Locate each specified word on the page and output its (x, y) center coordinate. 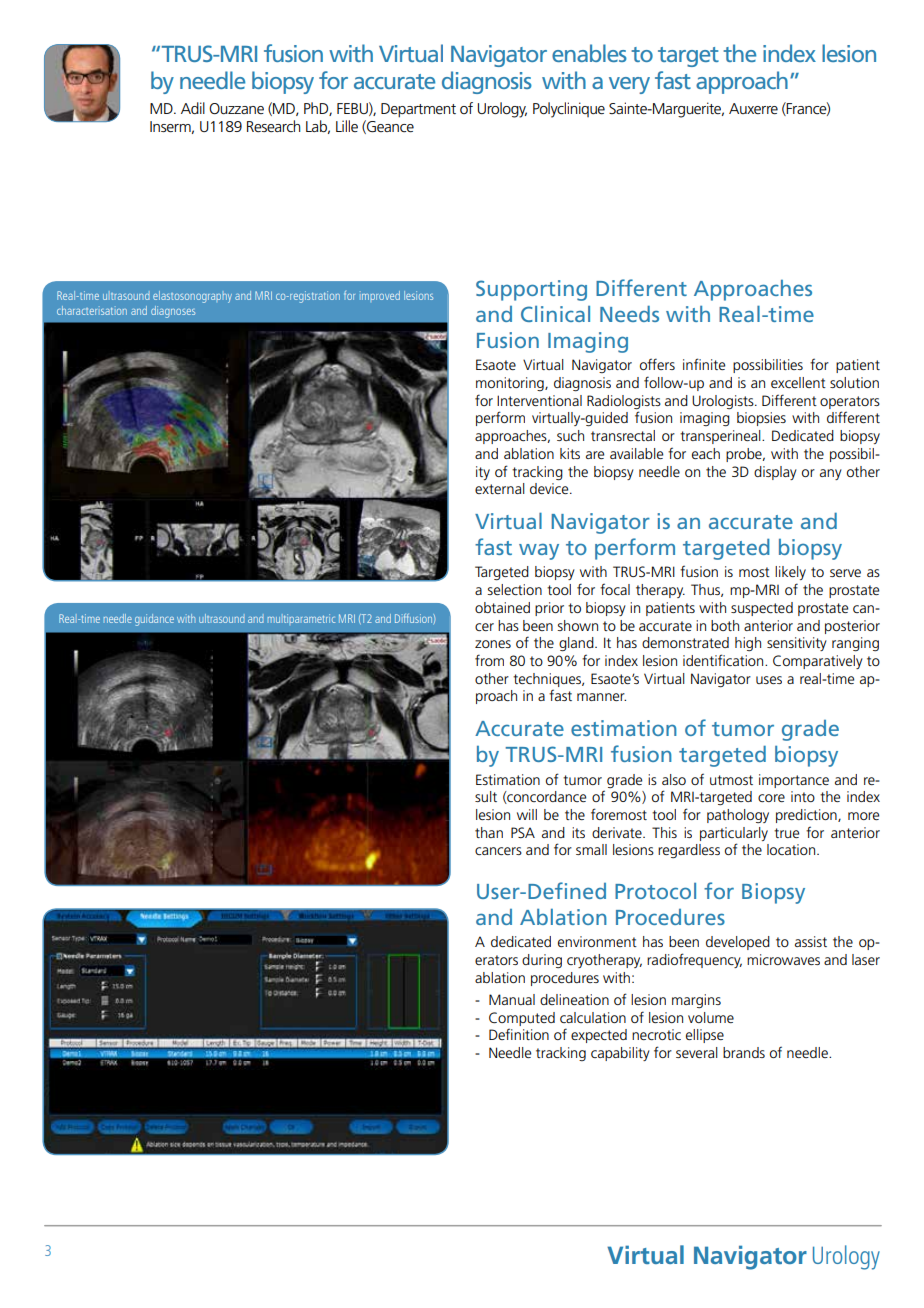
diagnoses (173, 312)
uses (769, 680)
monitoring (511, 384)
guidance (154, 620)
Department (418, 110)
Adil (193, 108)
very (629, 85)
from (489, 660)
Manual (512, 999)
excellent (798, 382)
